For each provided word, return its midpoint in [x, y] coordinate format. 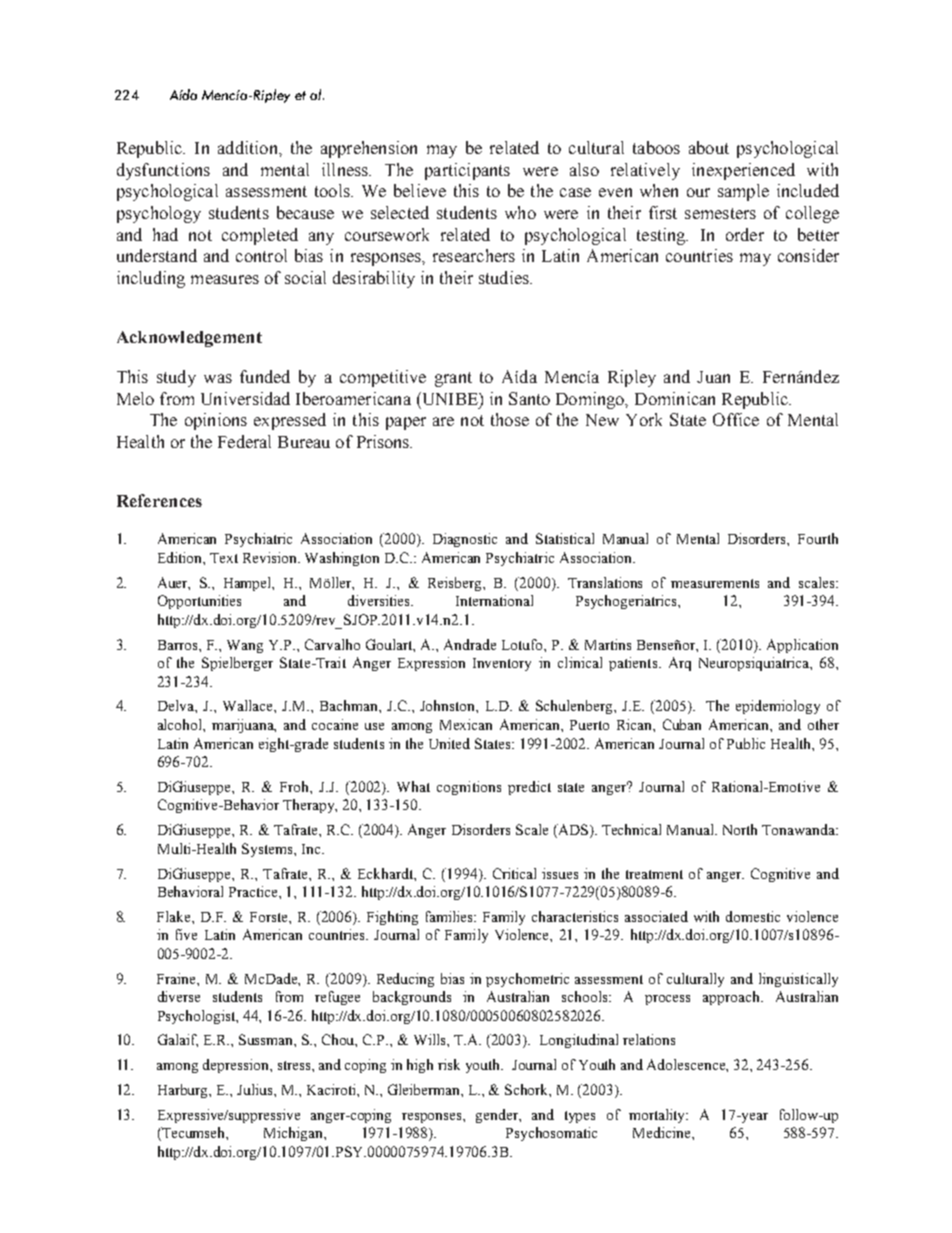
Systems [268, 850]
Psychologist [198, 1017]
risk [449, 1064]
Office [736, 419]
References [159, 500]
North [740, 829]
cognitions [469, 788]
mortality [658, 1116]
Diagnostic [465, 540]
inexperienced [743, 171]
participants [467, 171]
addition [249, 147]
